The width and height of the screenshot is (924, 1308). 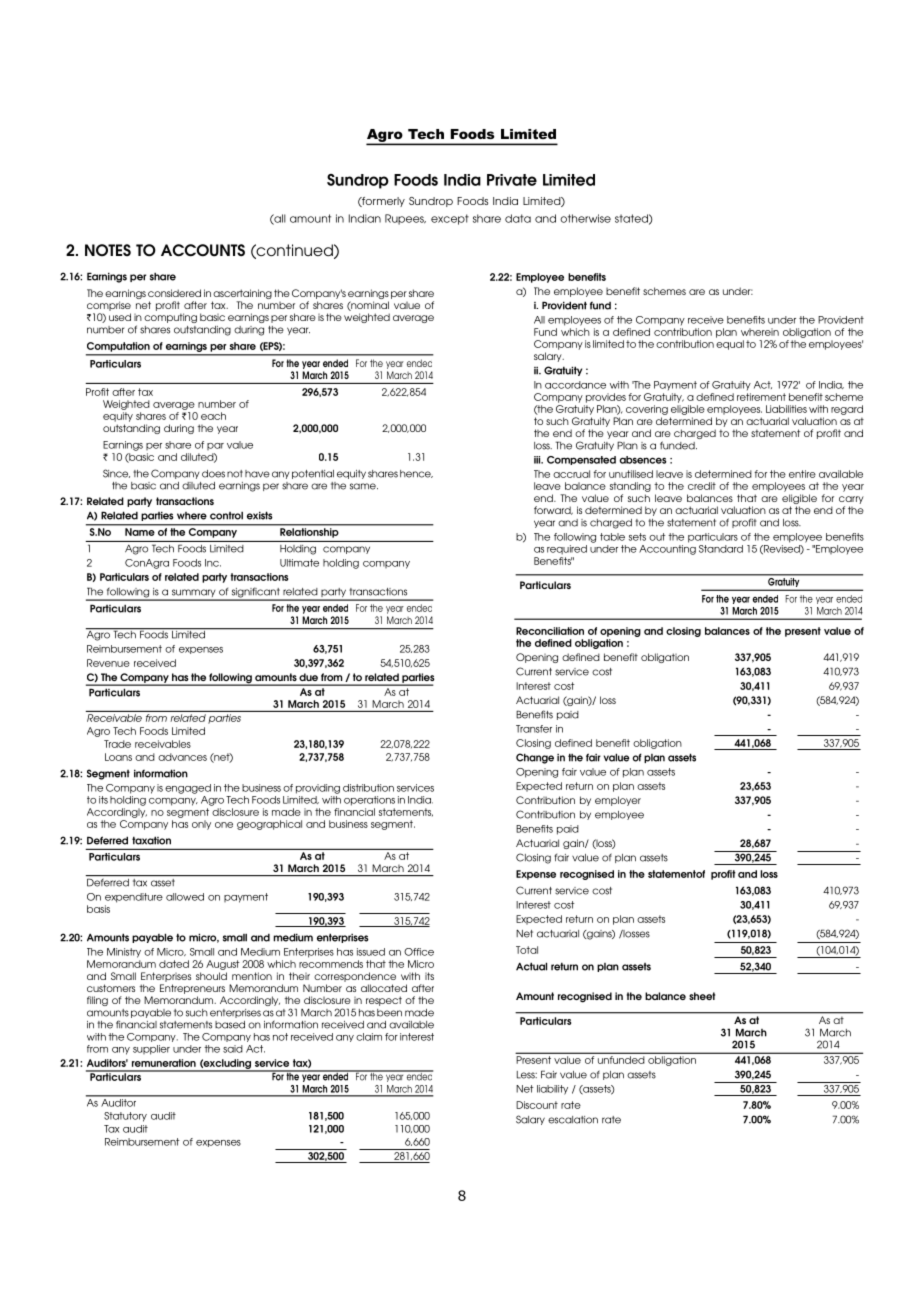 What do you see at coordinates (537, 1105) in the screenshot?
I see `Discount` at bounding box center [537, 1105].
